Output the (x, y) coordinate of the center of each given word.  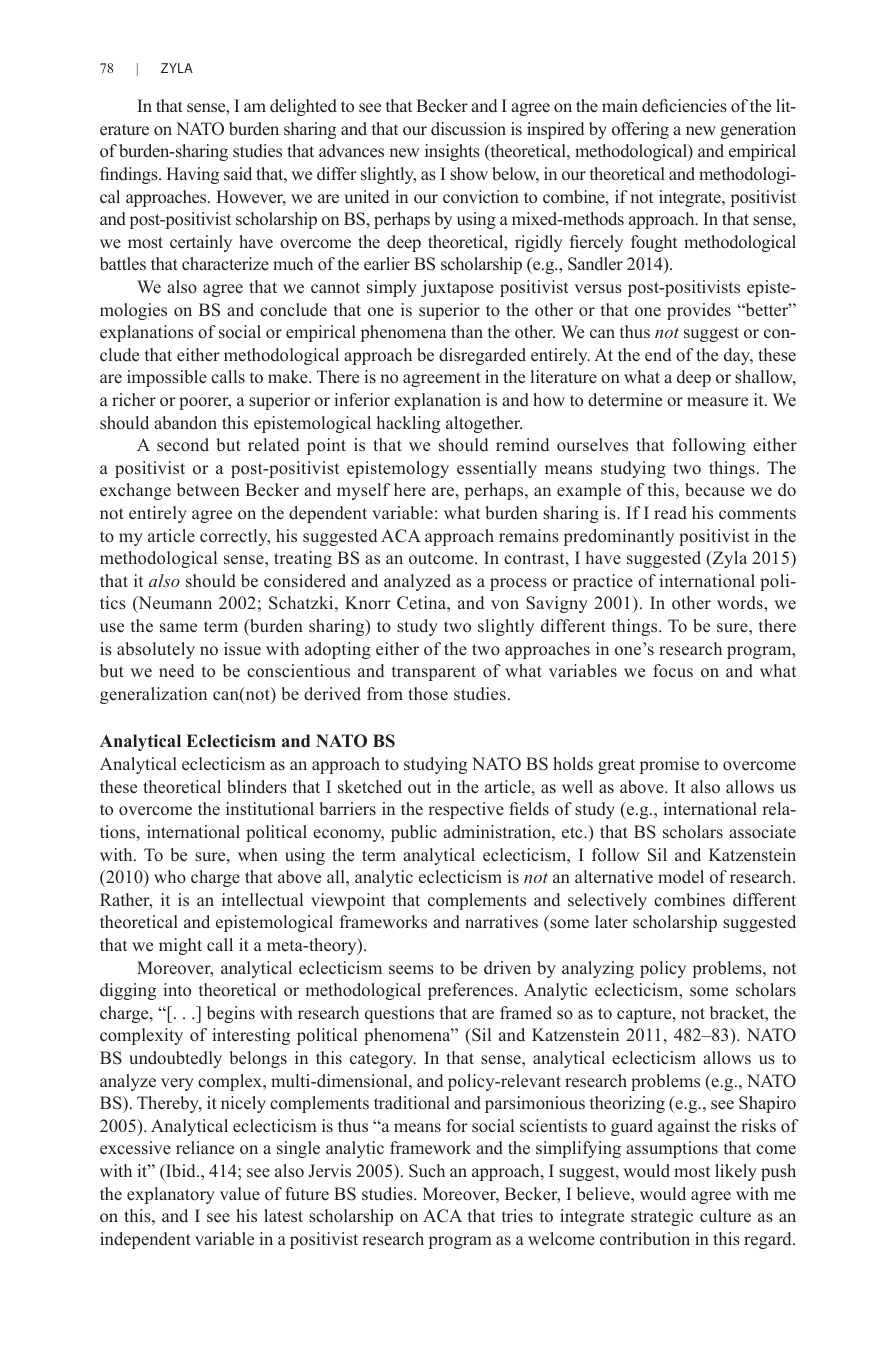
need (176, 671)
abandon (185, 423)
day (738, 356)
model (681, 877)
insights (452, 152)
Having (192, 175)
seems (411, 970)
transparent (434, 673)
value (240, 1194)
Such (427, 1171)
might (180, 946)
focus (673, 671)
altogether (484, 424)
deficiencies (684, 106)
